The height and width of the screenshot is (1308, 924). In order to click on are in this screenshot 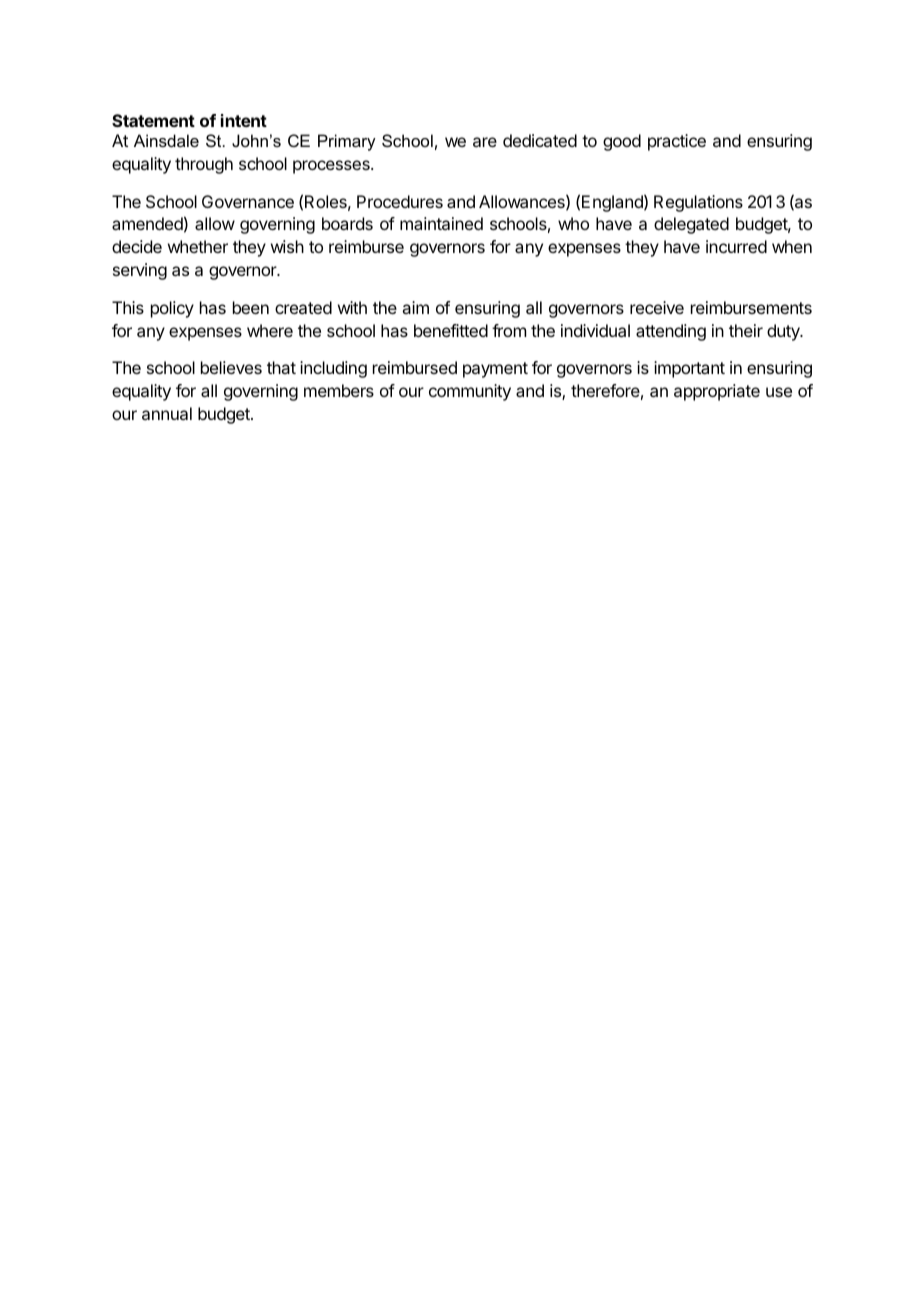, I will do `click(485, 142)`.
